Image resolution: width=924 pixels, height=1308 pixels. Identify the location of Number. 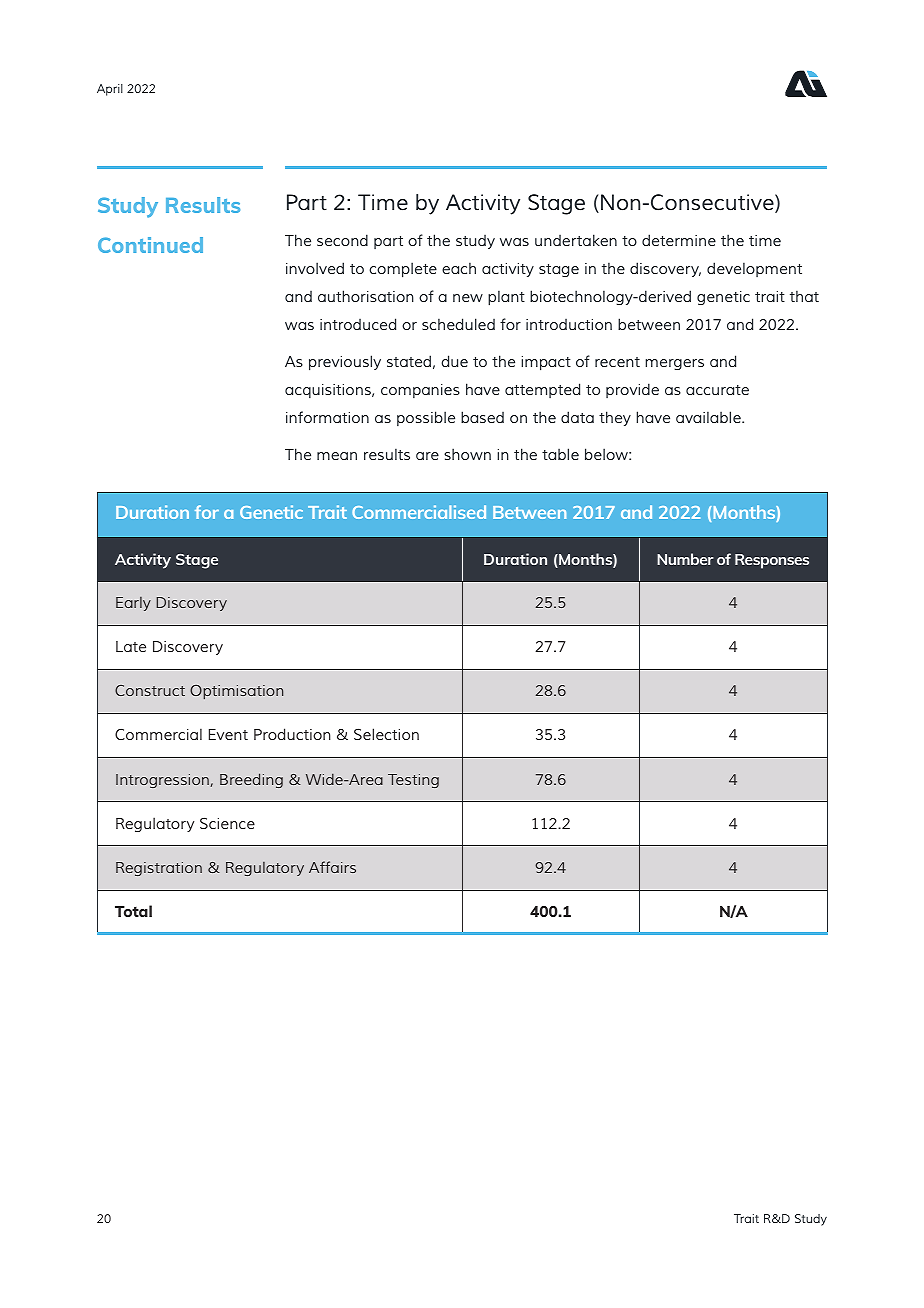
(685, 559).
